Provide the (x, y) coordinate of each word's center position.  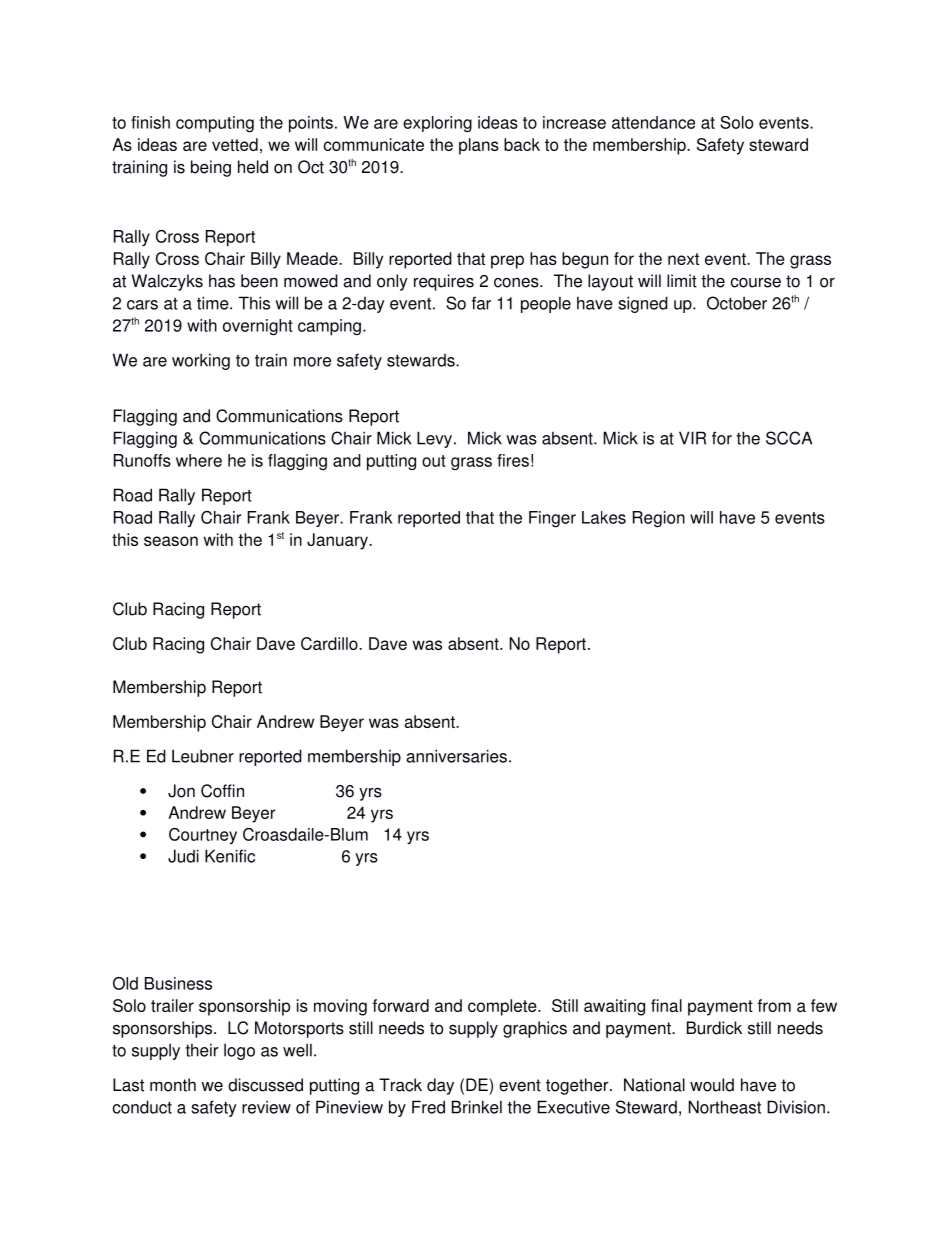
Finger (552, 519)
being (211, 168)
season (171, 541)
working (201, 361)
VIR (692, 438)
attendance (653, 122)
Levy (434, 439)
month (173, 1085)
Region (659, 519)
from (774, 1005)
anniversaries (457, 756)
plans (479, 146)
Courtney (203, 836)
